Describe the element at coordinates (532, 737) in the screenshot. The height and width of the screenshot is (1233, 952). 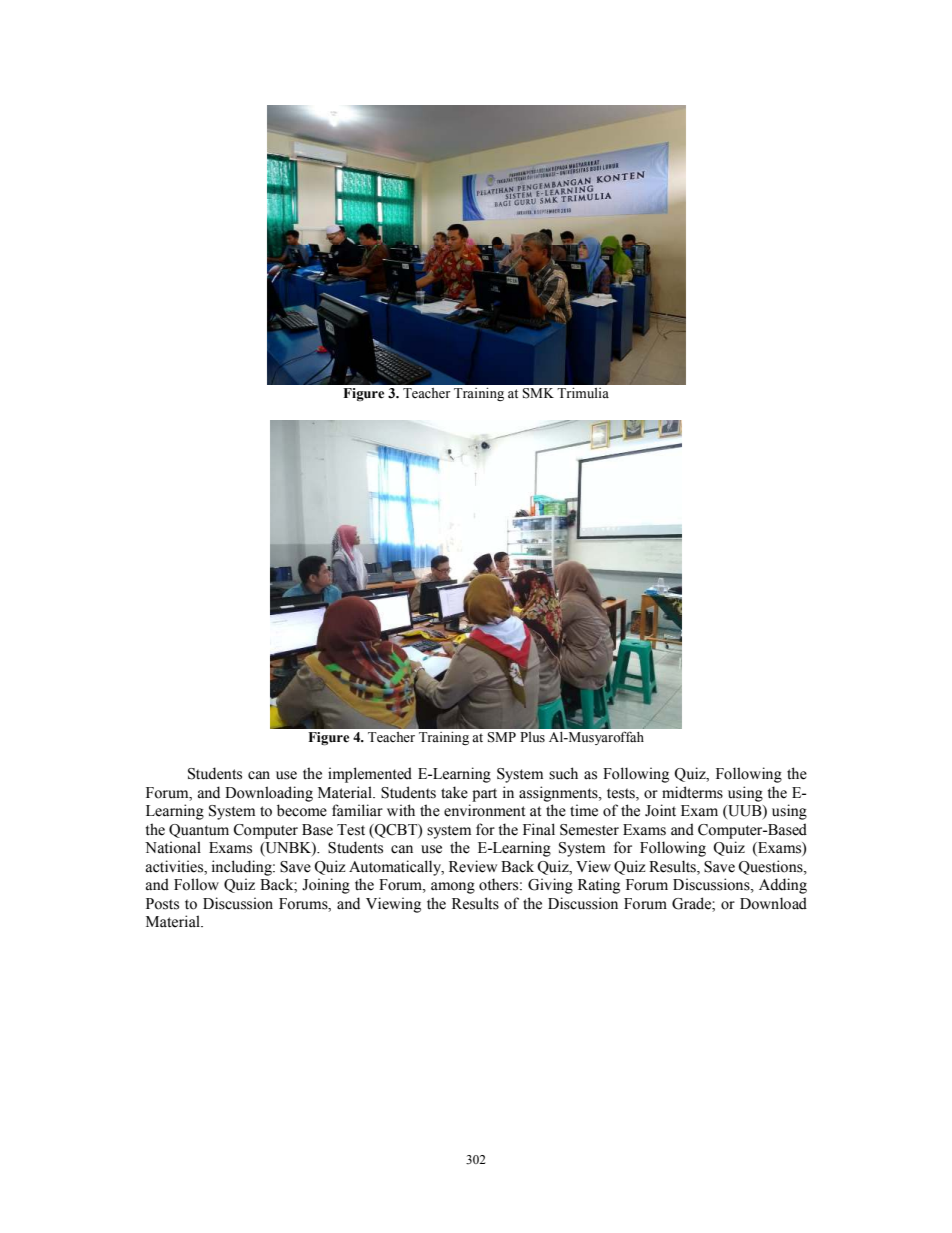
I see `Plus` at that location.
